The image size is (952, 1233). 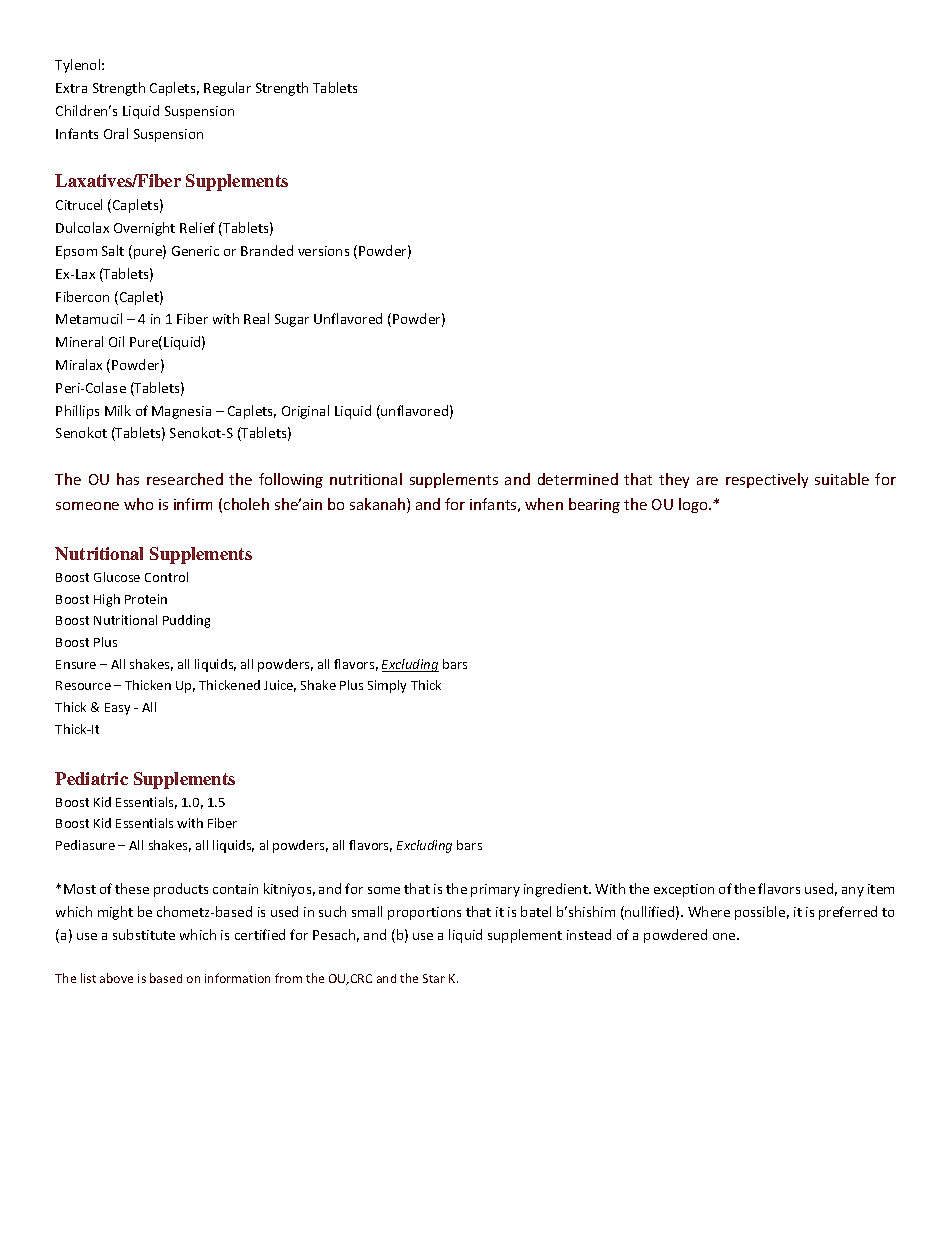 What do you see at coordinates (292, 320) in the image?
I see `Sugar` at bounding box center [292, 320].
